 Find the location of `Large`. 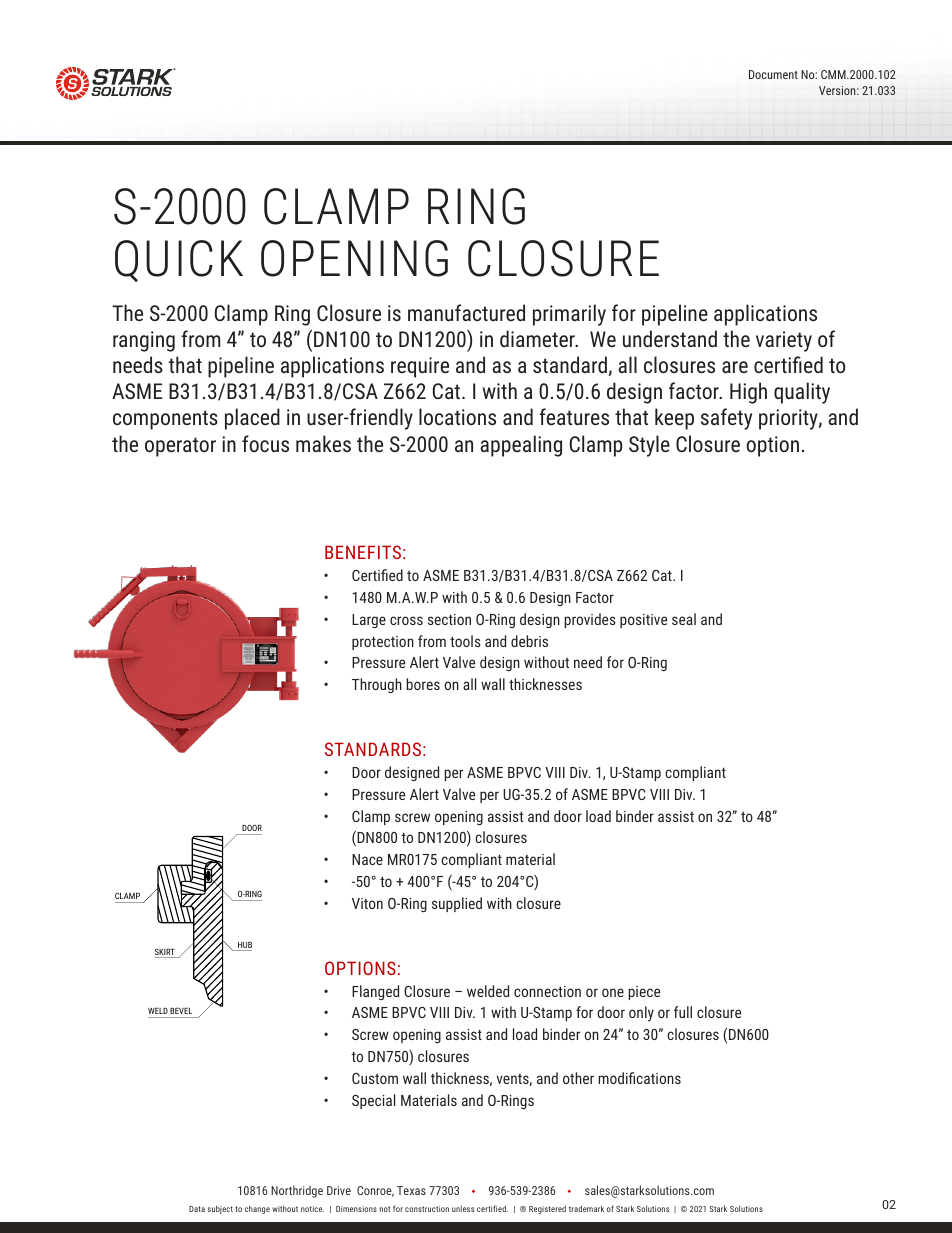

Large is located at coordinates (369, 621).
